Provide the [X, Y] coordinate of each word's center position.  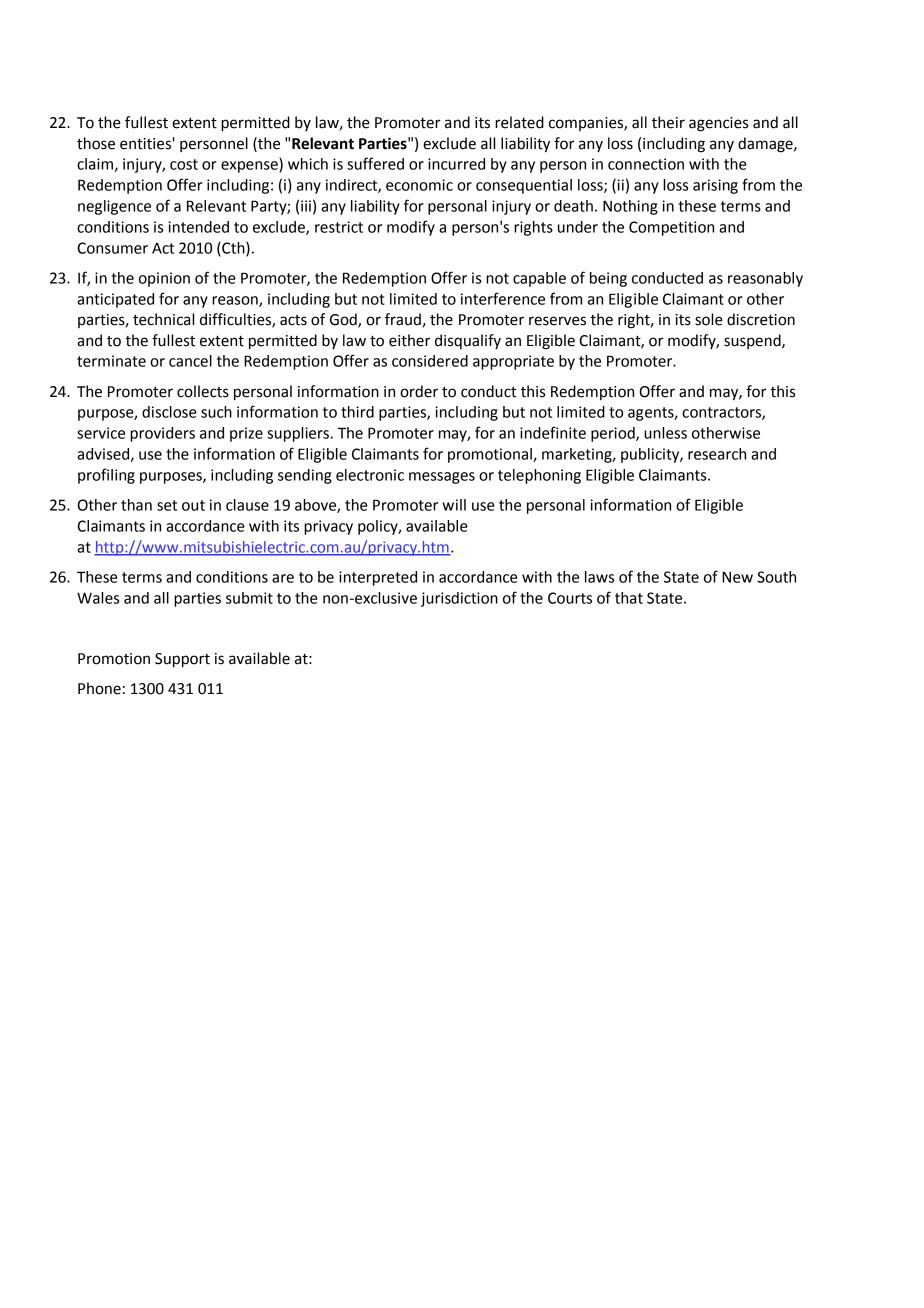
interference [503, 298]
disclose [169, 412]
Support [182, 660]
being [608, 279]
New [737, 577]
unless [665, 433]
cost [184, 164]
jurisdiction [459, 599]
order [419, 391]
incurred [456, 164]
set [167, 505]
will [454, 505]
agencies [718, 124]
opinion [164, 279]
